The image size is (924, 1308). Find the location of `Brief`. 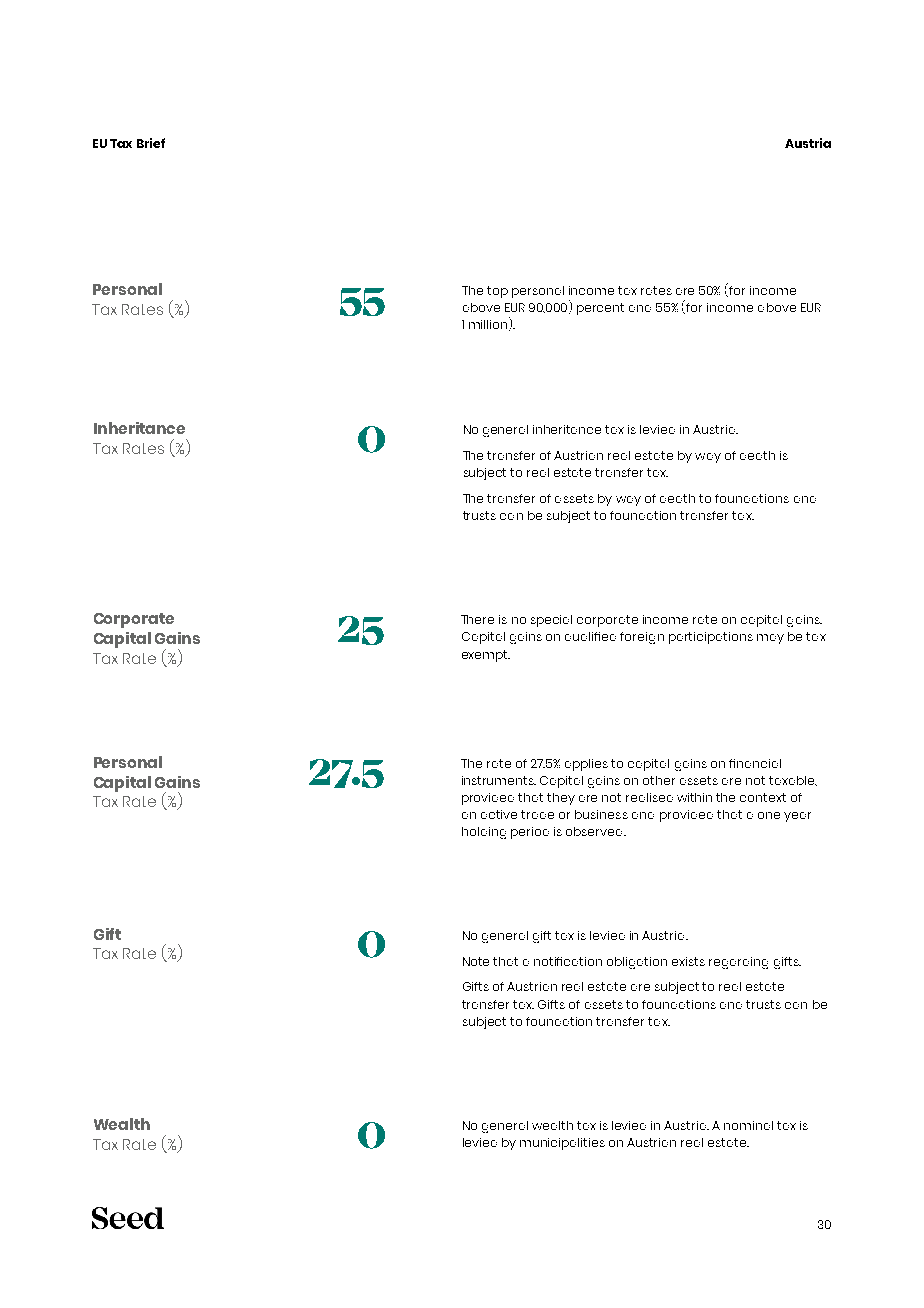

Brief is located at coordinates (151, 143).
